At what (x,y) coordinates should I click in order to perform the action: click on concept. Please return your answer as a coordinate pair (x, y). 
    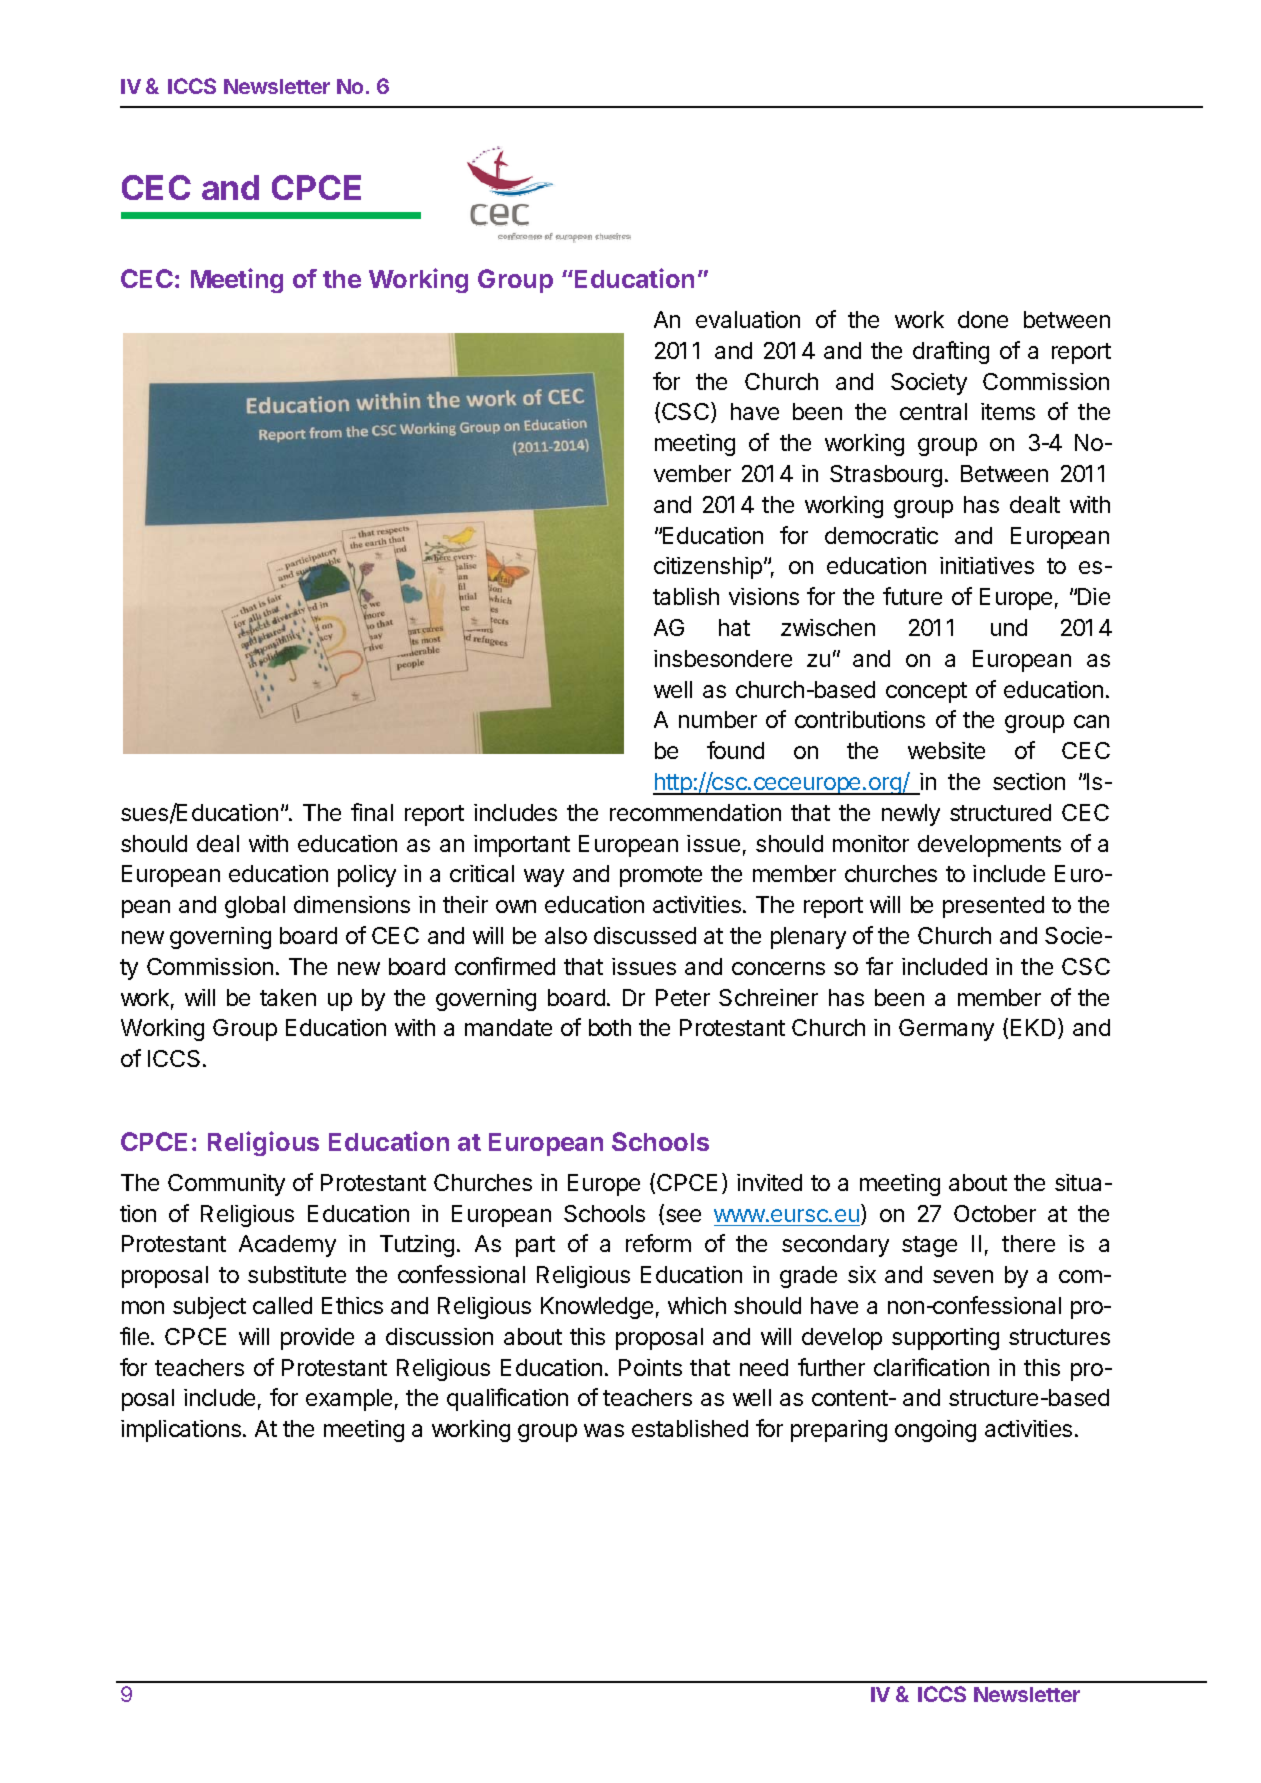
    Looking at the image, I should click on (926, 692).
